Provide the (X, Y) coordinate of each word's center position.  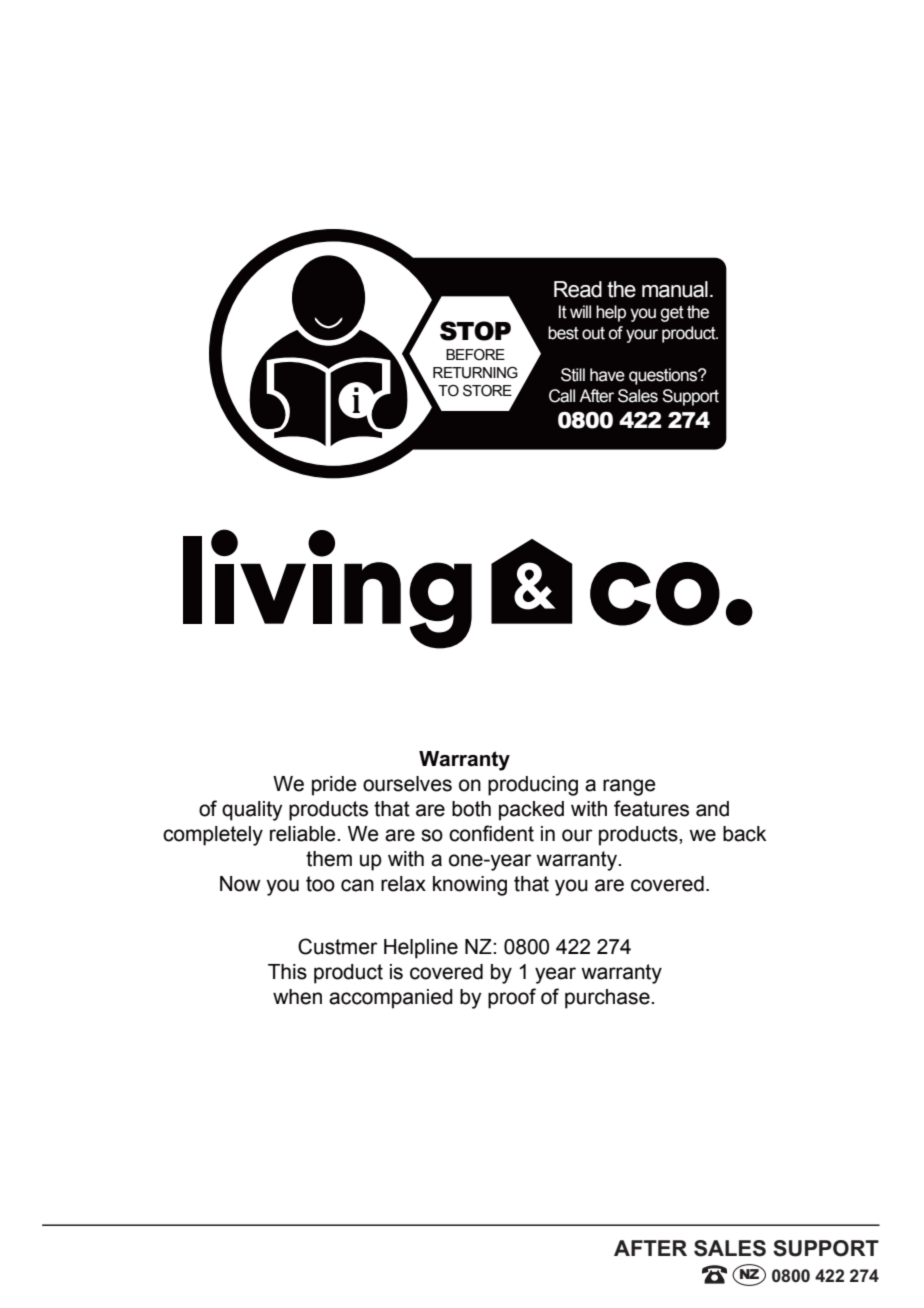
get (672, 314)
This (287, 972)
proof (512, 998)
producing (533, 786)
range (629, 787)
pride (334, 786)
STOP (475, 331)
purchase (608, 999)
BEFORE (475, 355)
